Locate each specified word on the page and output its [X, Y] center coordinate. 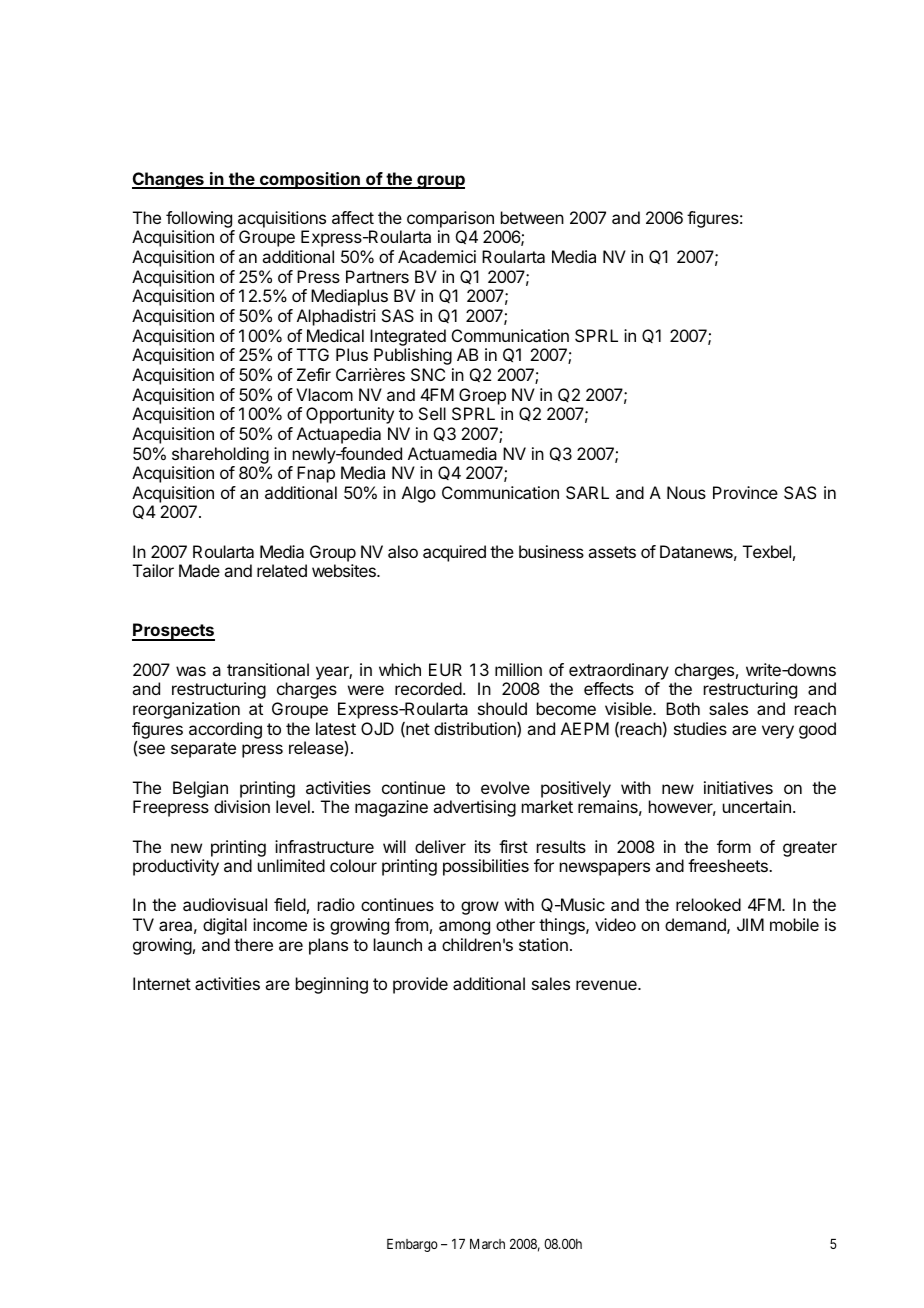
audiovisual [225, 904]
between [532, 217]
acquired [454, 553]
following [199, 219]
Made [199, 570]
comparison [450, 219]
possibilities [486, 867]
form [734, 846]
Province [745, 492]
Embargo [412, 1245]
